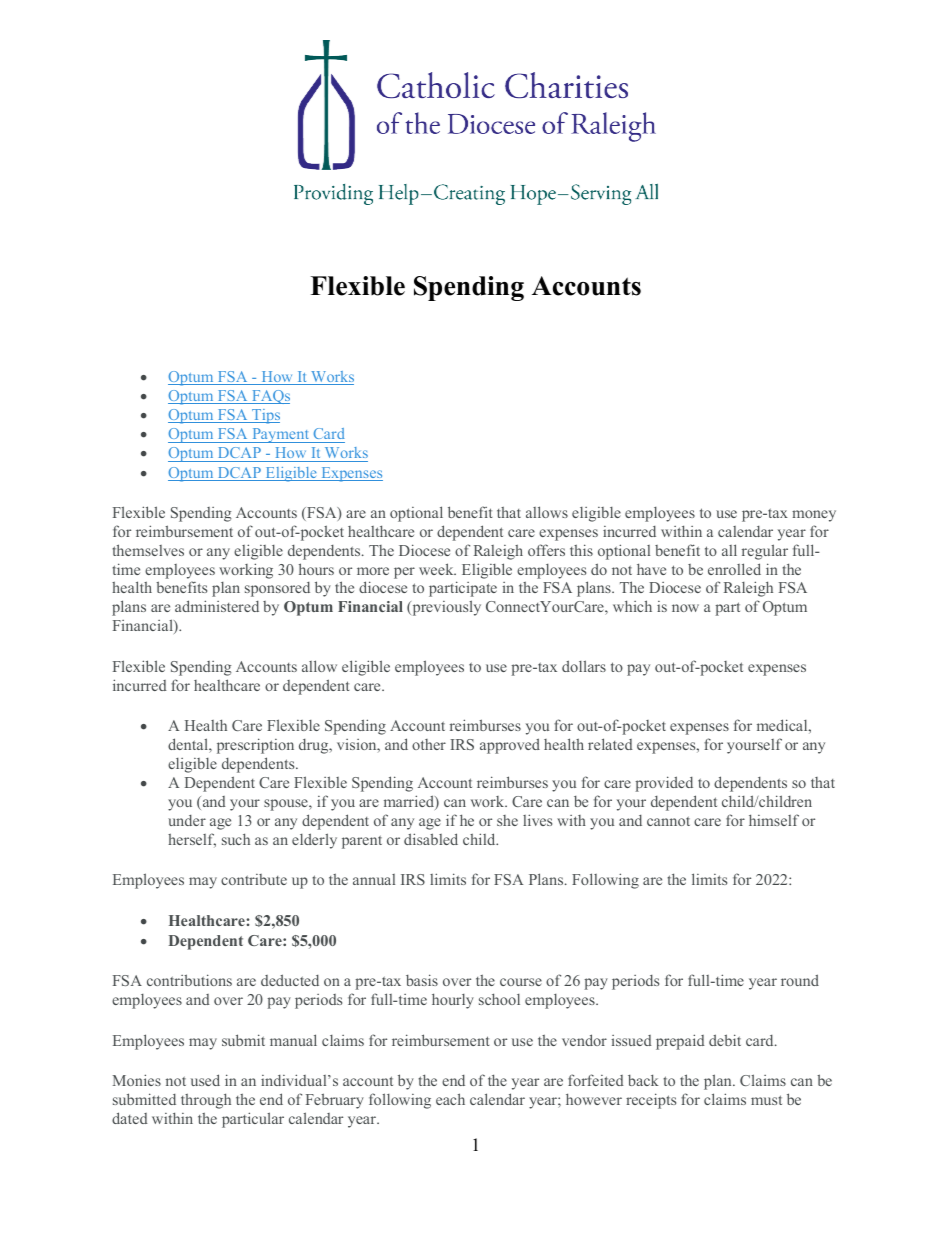  Describe the element at coordinates (206, 1101) in the screenshot. I see `through` at that location.
